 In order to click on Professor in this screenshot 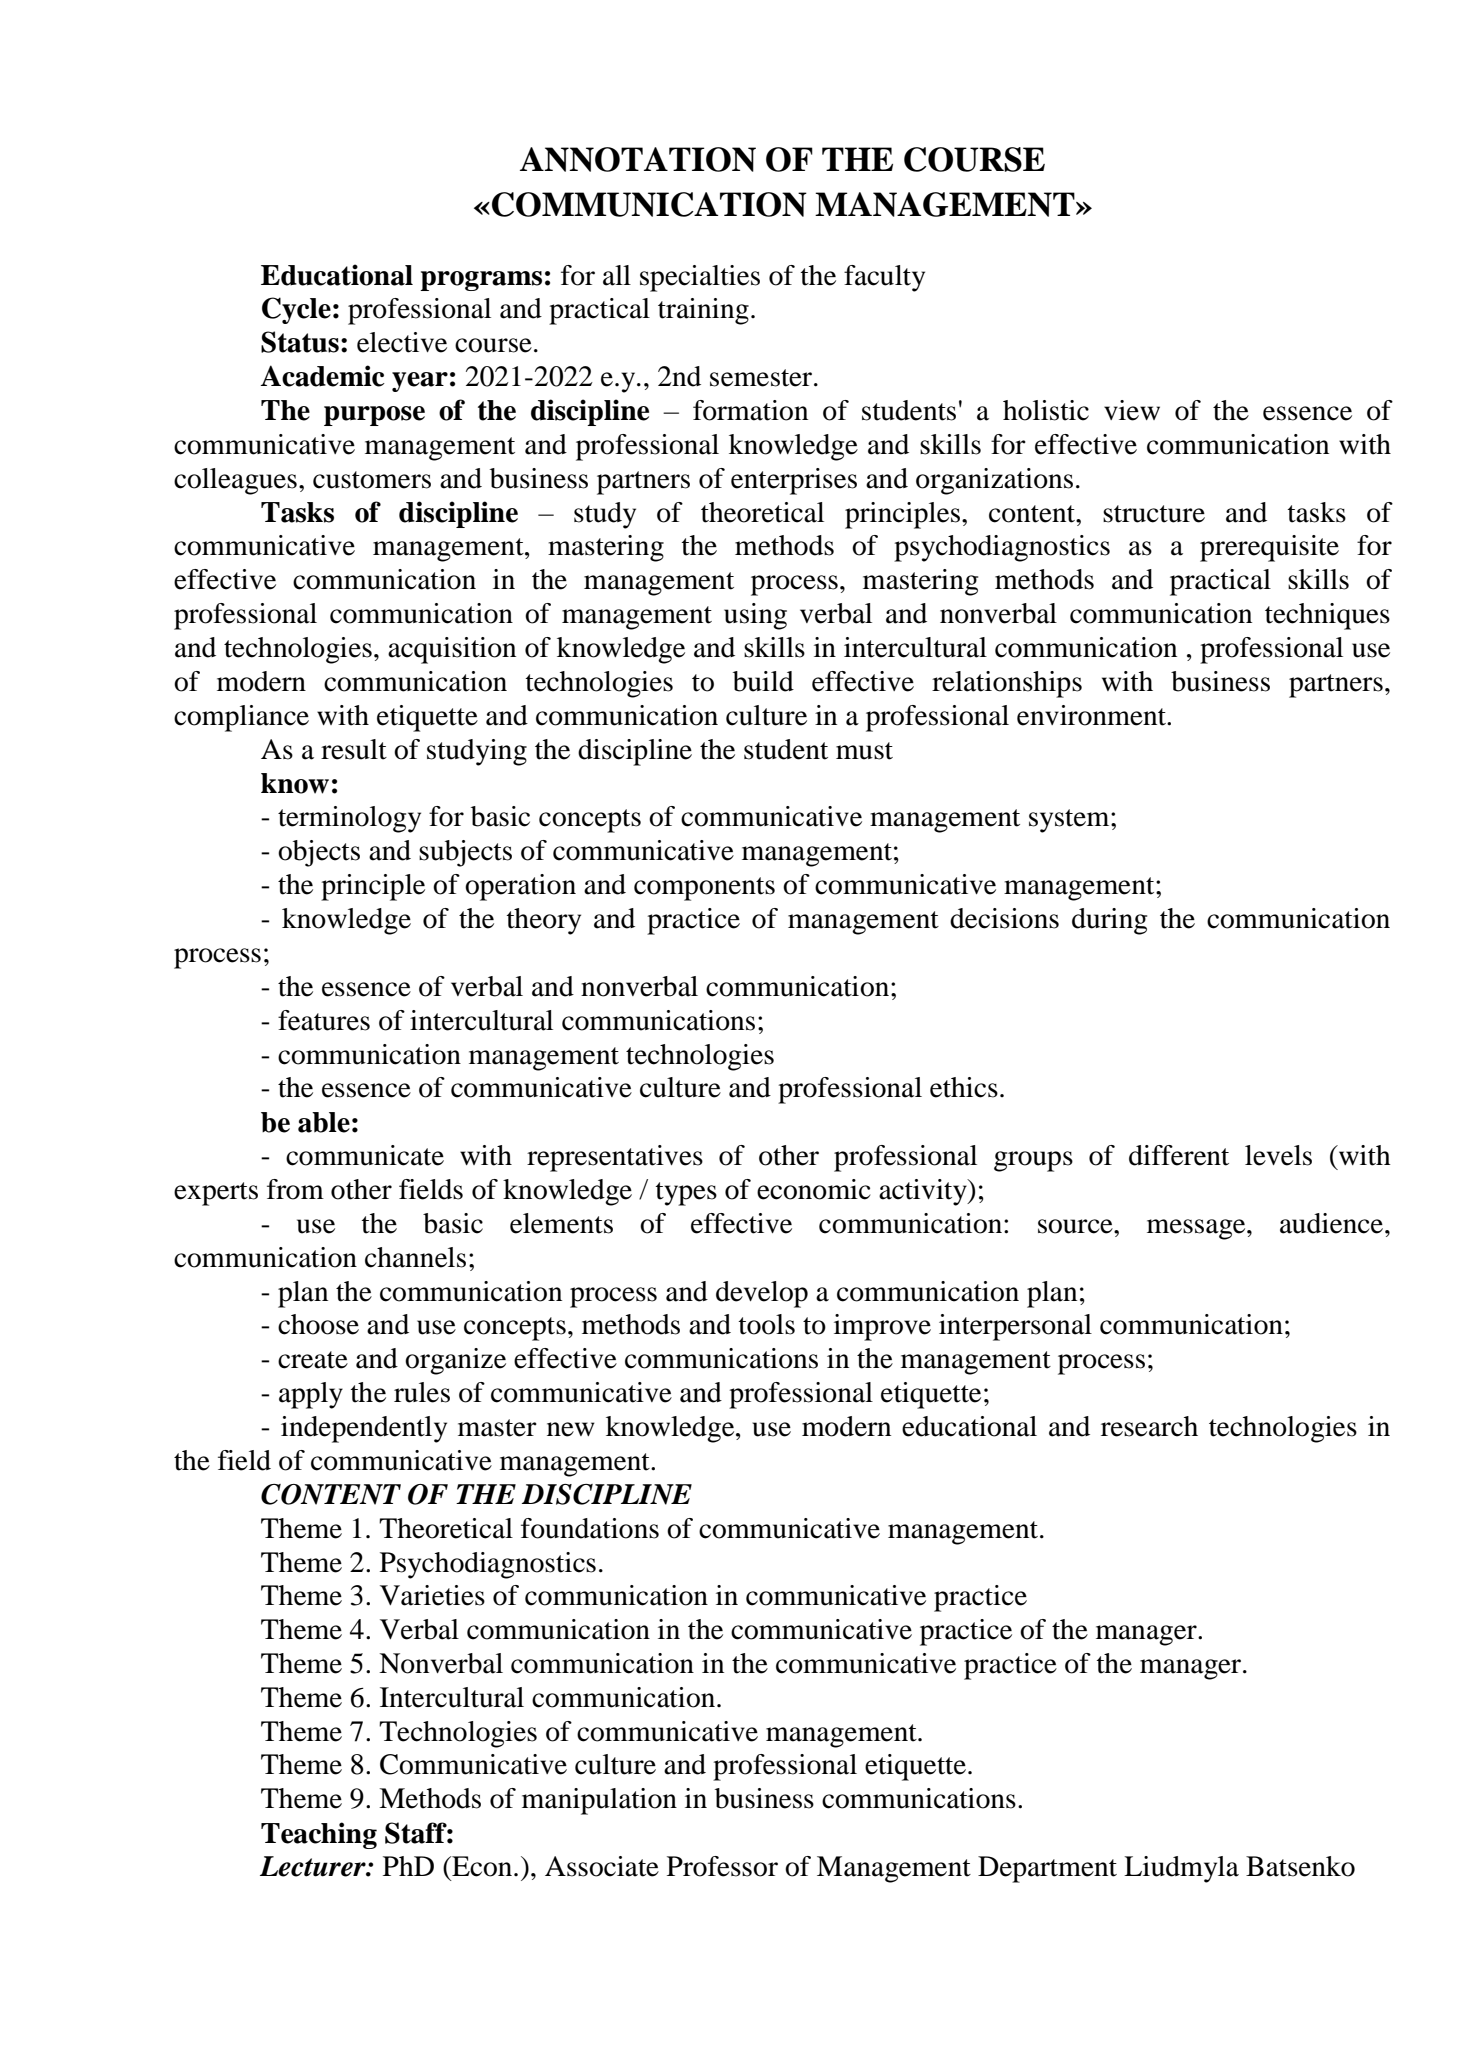, I will do `click(722, 1866)`.
